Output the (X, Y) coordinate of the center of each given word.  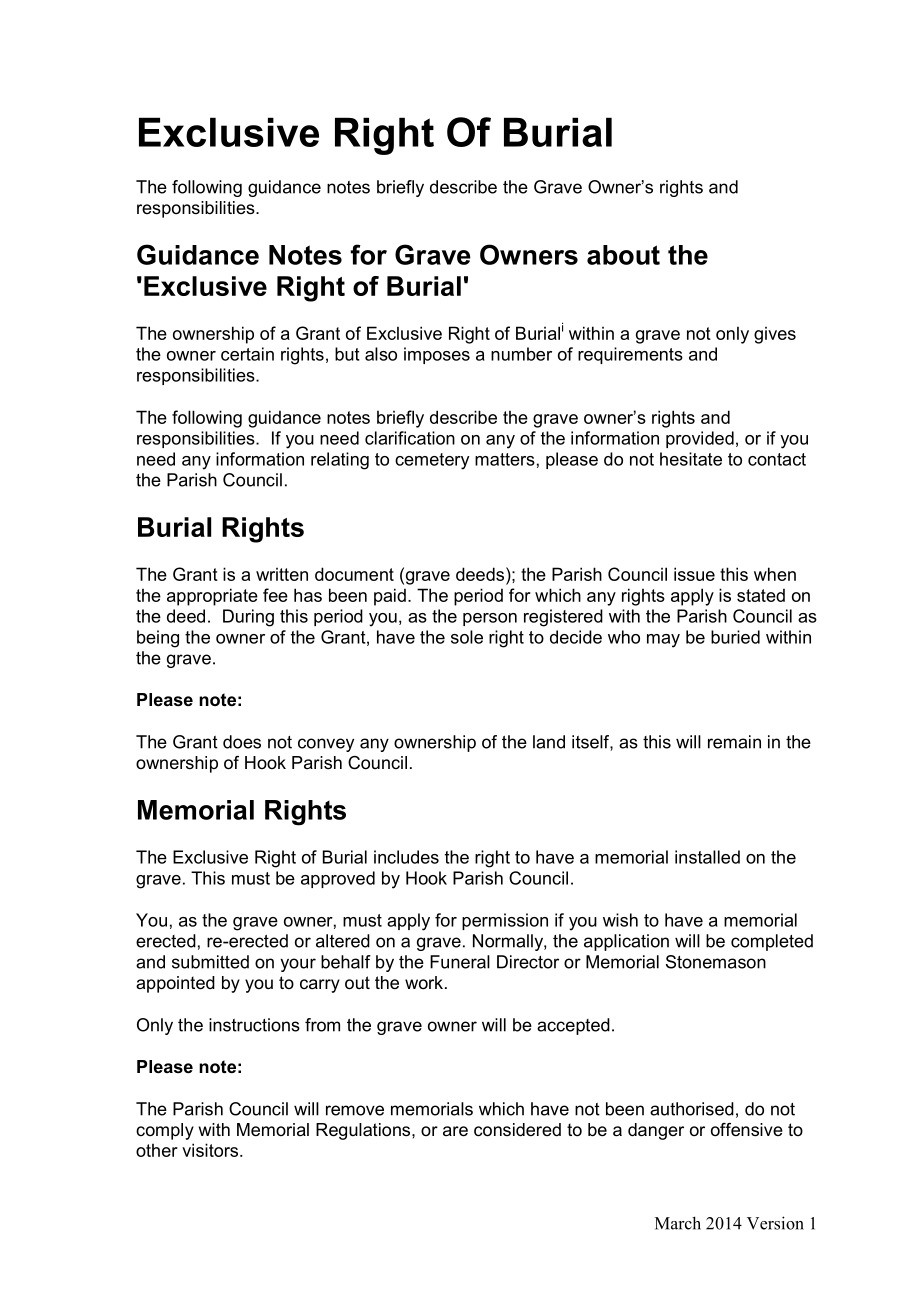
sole (467, 637)
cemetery (432, 461)
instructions (254, 1025)
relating (340, 461)
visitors (210, 1150)
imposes (437, 355)
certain (247, 354)
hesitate (691, 459)
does (242, 742)
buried (735, 637)
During (248, 618)
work (424, 982)
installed (707, 857)
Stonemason (716, 962)
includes (406, 857)
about (623, 255)
